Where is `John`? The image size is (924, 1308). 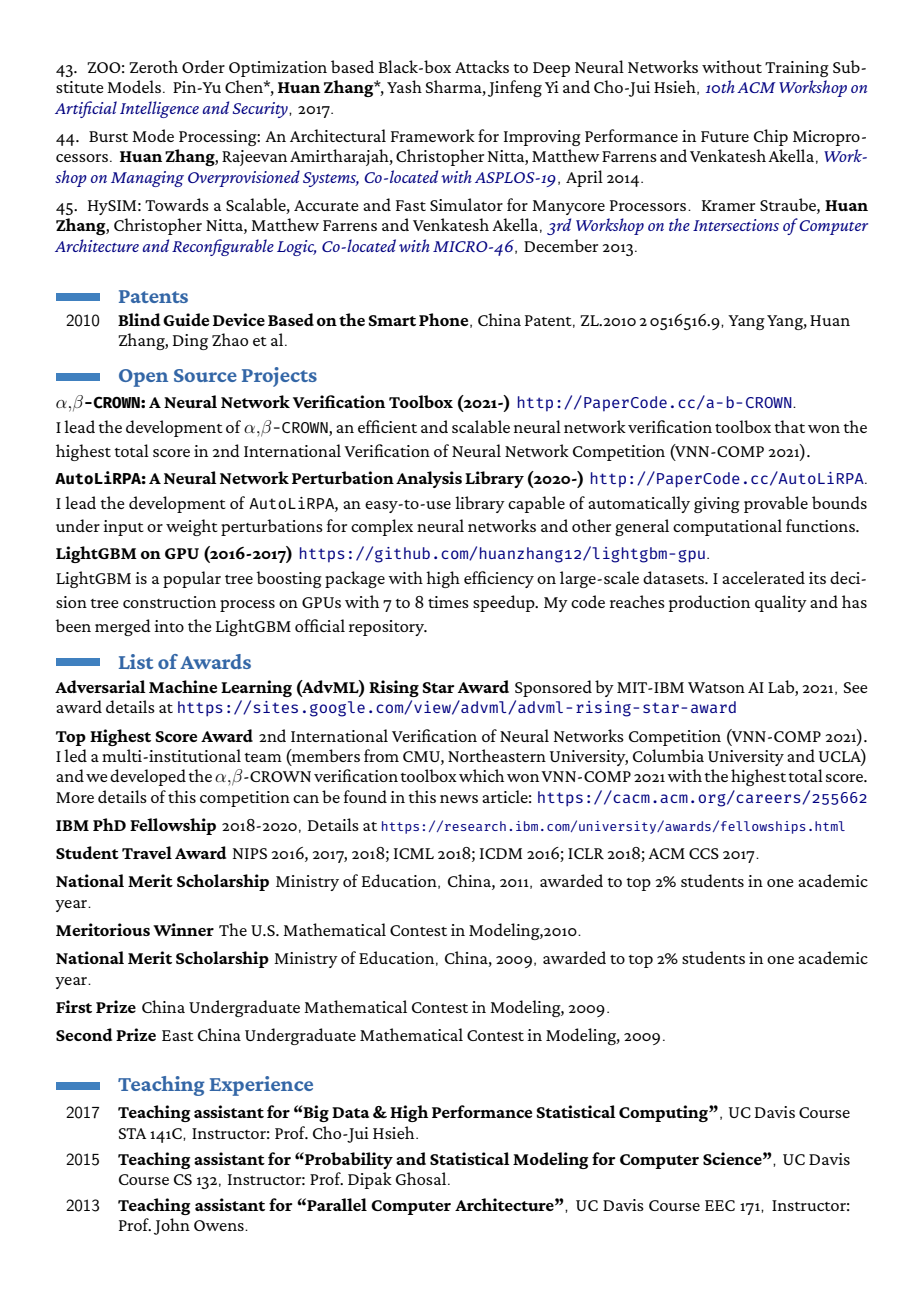
John is located at coordinates (172, 1226).
